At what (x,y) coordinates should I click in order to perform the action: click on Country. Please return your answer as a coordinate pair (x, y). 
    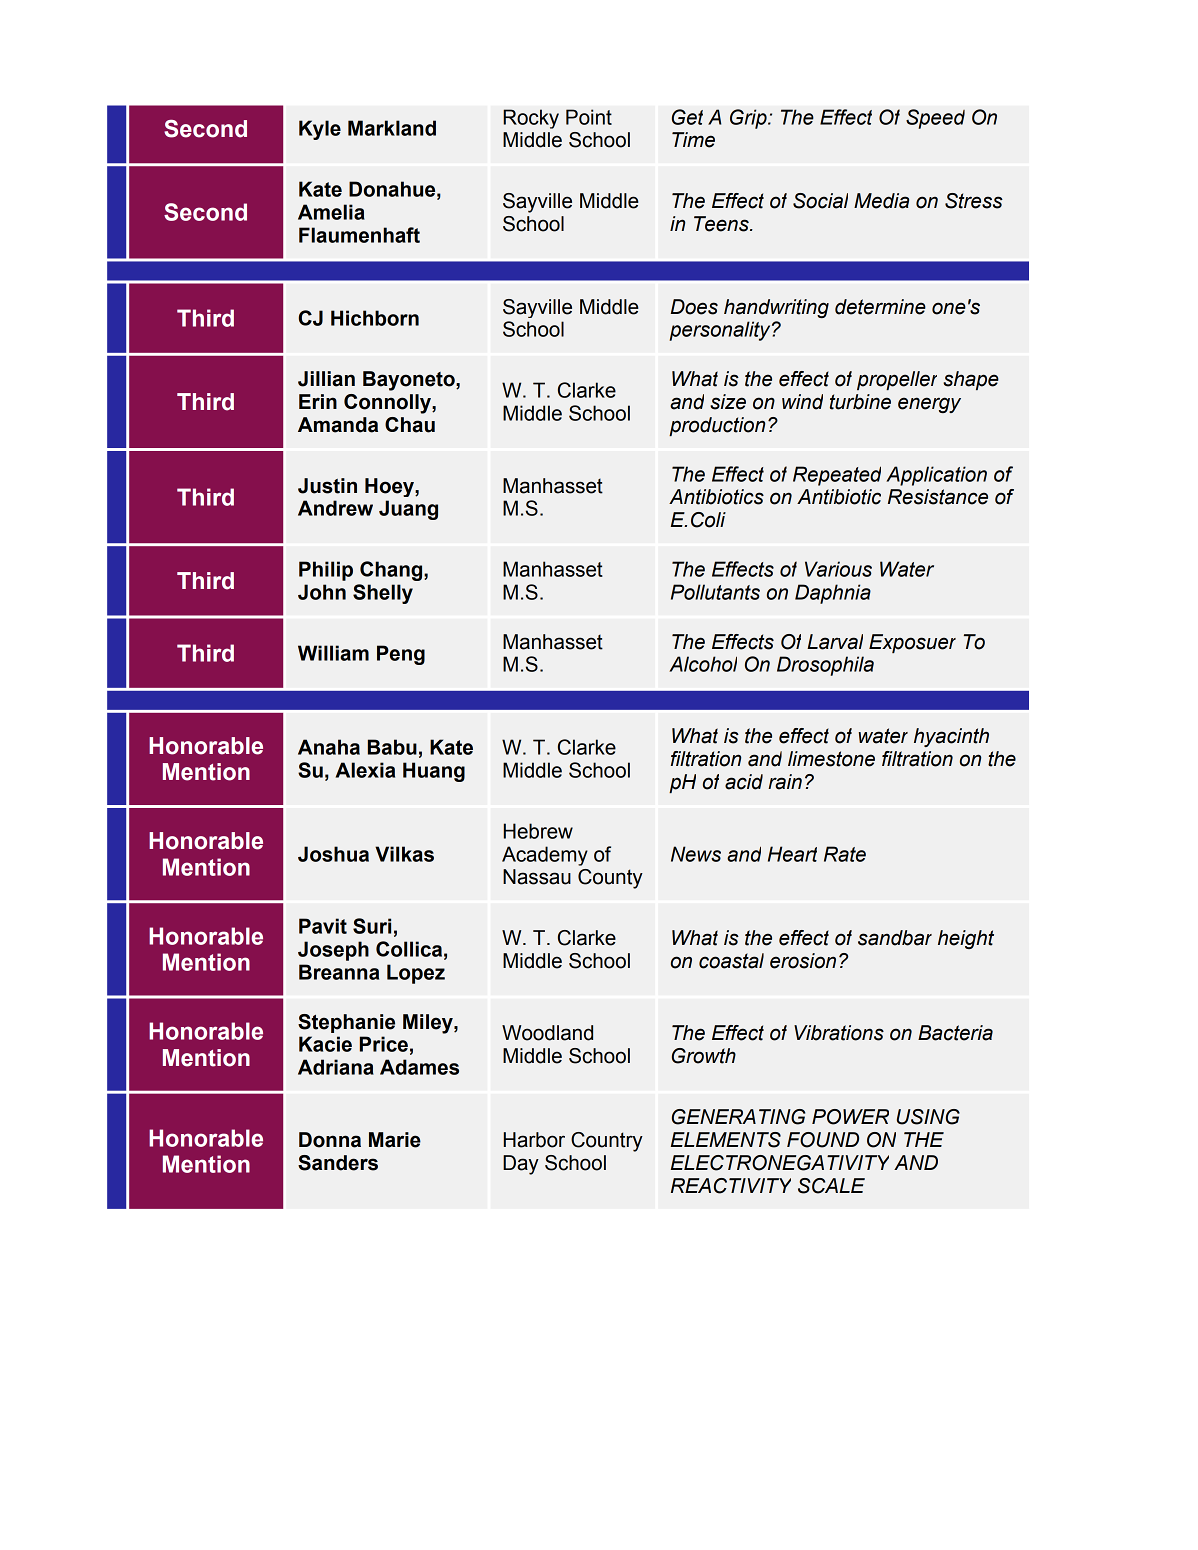
    Looking at the image, I should click on (607, 1142).
